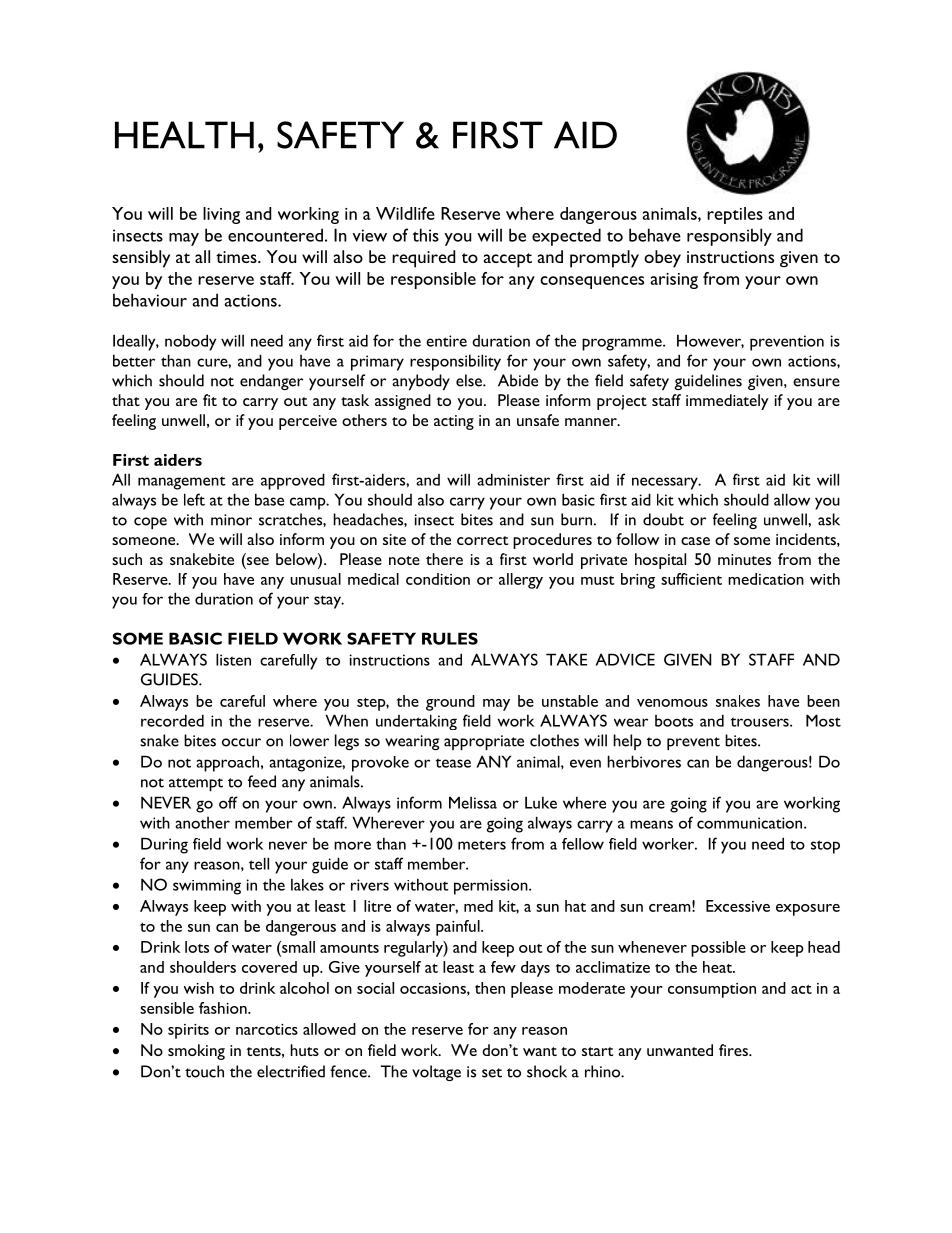 Image resolution: width=952 pixels, height=1233 pixels. I want to click on else, so click(470, 380).
